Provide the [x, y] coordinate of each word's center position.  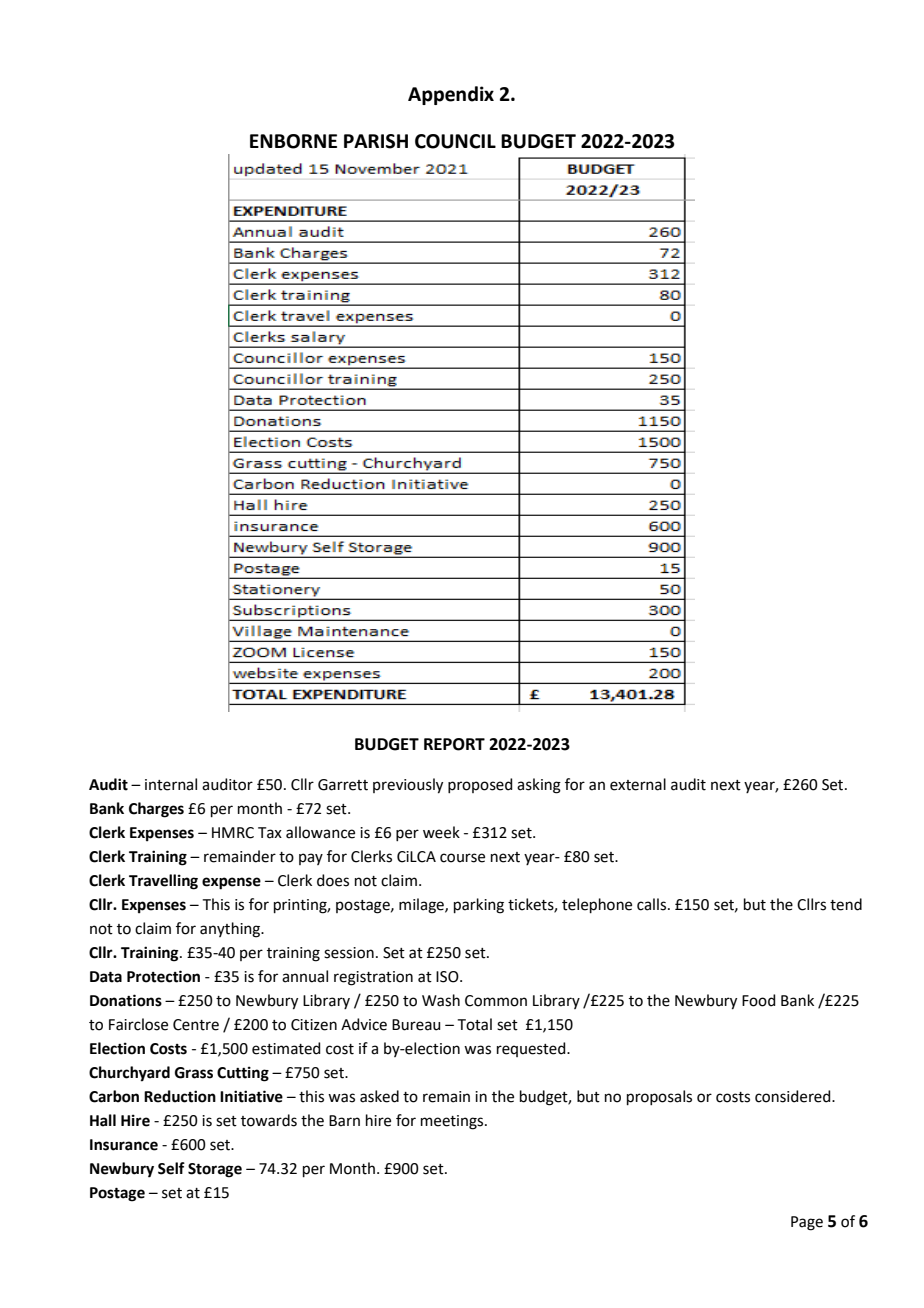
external [638, 784]
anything [231, 930]
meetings [452, 1122]
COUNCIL [455, 141]
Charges [156, 810]
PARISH [376, 141]
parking [479, 906]
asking [539, 786]
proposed [480, 785]
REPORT [454, 744]
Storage [215, 1170]
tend [846, 904]
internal [171, 784]
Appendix [451, 95]
